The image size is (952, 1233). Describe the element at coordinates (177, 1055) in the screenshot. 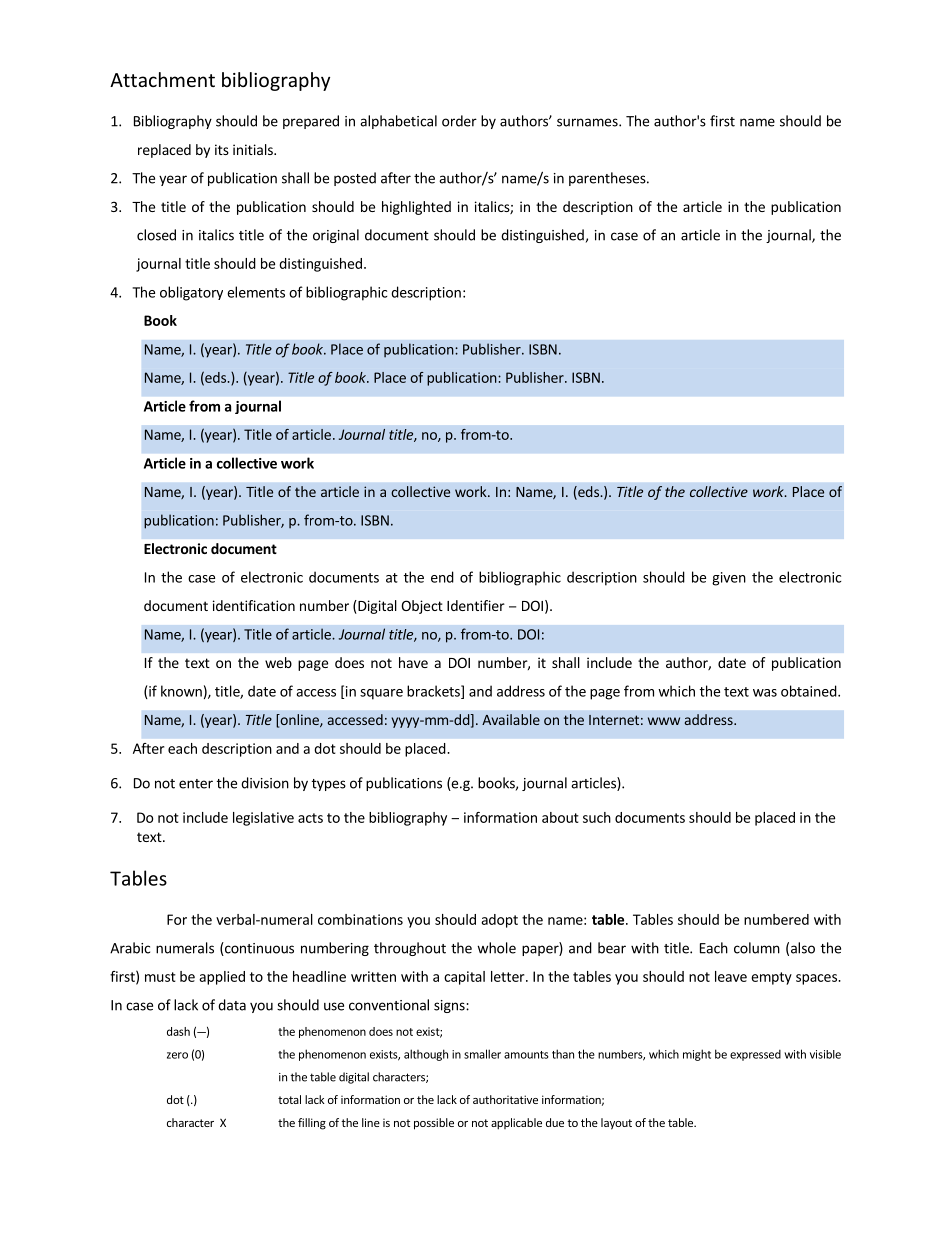

I see `zero` at that location.
